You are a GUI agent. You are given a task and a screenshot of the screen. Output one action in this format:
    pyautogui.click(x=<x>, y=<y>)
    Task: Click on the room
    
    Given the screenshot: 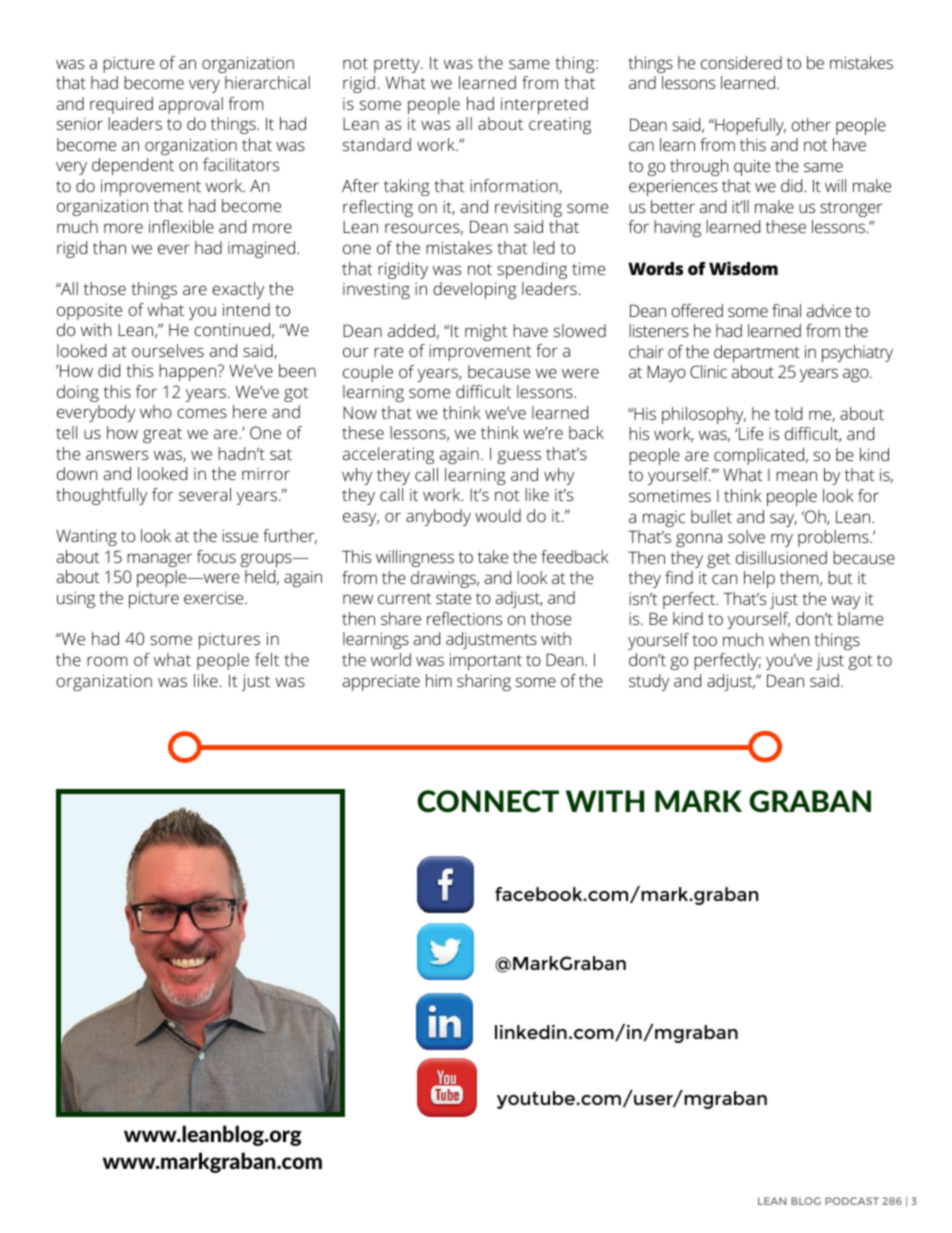 What is the action you would take?
    pyautogui.click(x=107, y=661)
